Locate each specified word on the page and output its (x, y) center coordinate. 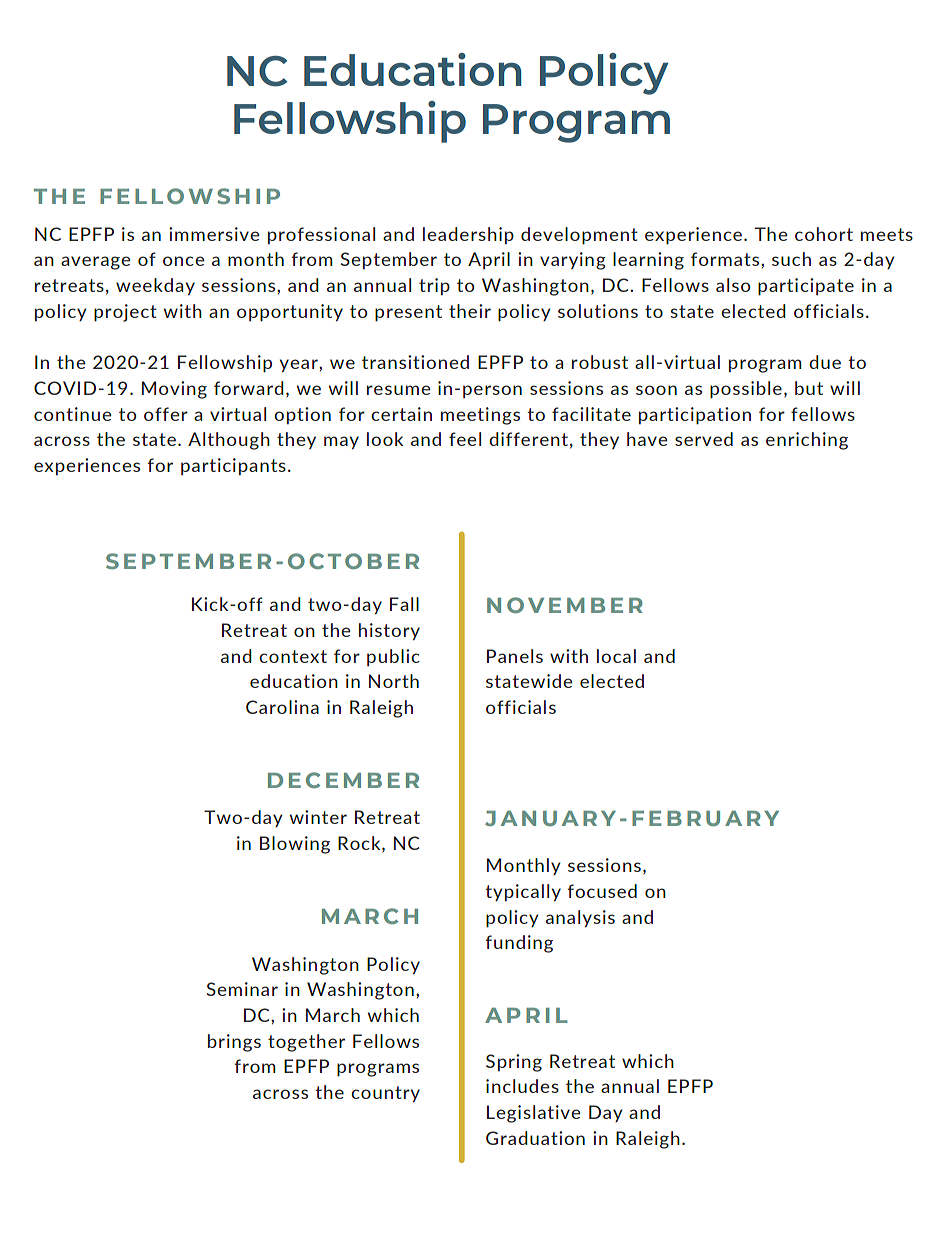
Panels (515, 656)
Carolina (282, 707)
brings (234, 1043)
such (791, 259)
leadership (468, 235)
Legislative (534, 1114)
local (616, 656)
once (184, 261)
